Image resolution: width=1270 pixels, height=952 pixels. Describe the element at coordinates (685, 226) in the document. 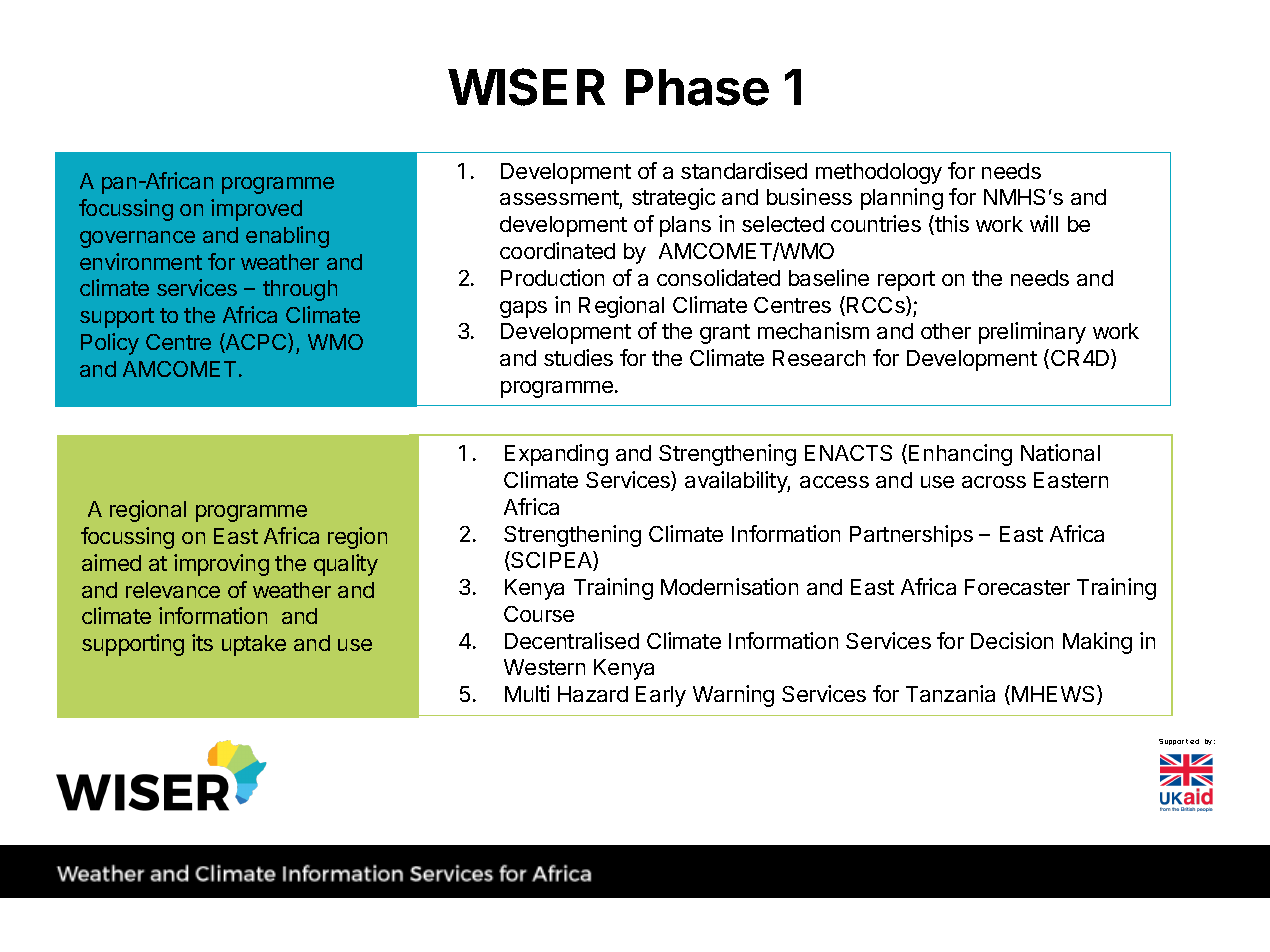

I see `plans` at that location.
